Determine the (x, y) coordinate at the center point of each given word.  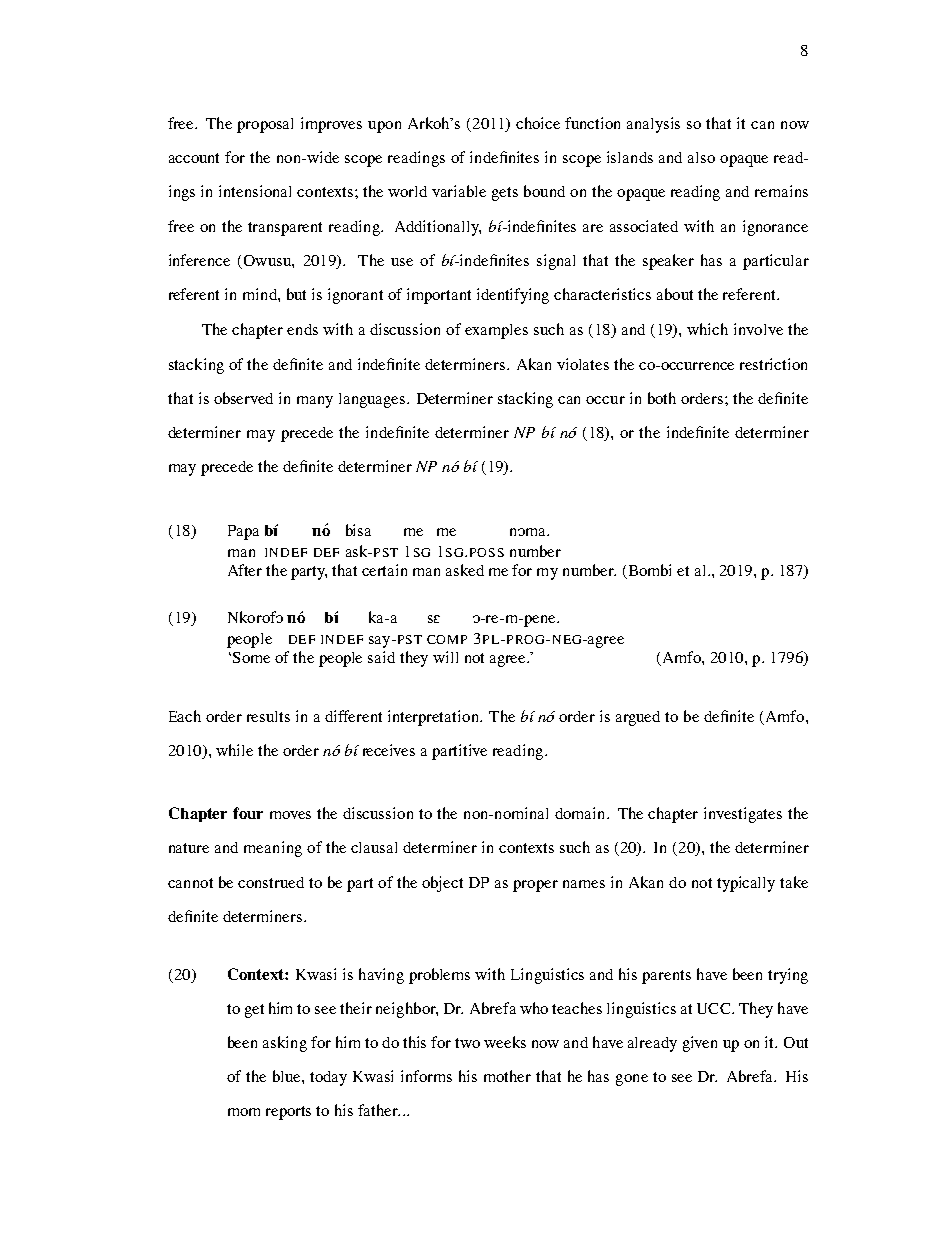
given (700, 1044)
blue (288, 1076)
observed (243, 398)
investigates (743, 815)
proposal (265, 125)
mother (507, 1076)
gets (505, 194)
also (701, 157)
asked (465, 570)
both (662, 398)
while (234, 750)
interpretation (434, 718)
